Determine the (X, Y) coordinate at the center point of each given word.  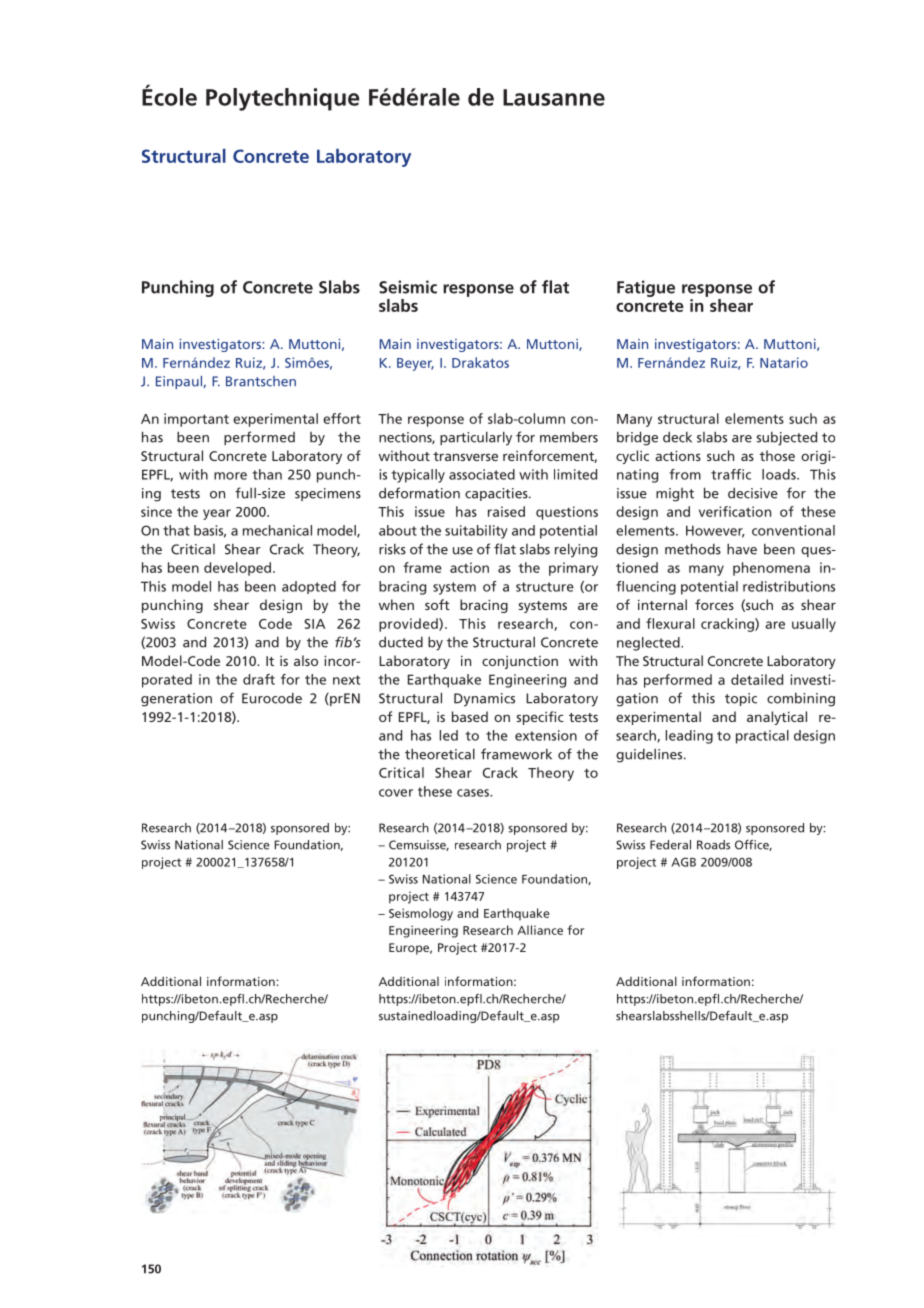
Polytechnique (283, 99)
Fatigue (646, 288)
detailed (757, 679)
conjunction (520, 662)
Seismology (421, 914)
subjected (787, 438)
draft (259, 679)
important (196, 420)
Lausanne (554, 97)
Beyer (415, 364)
